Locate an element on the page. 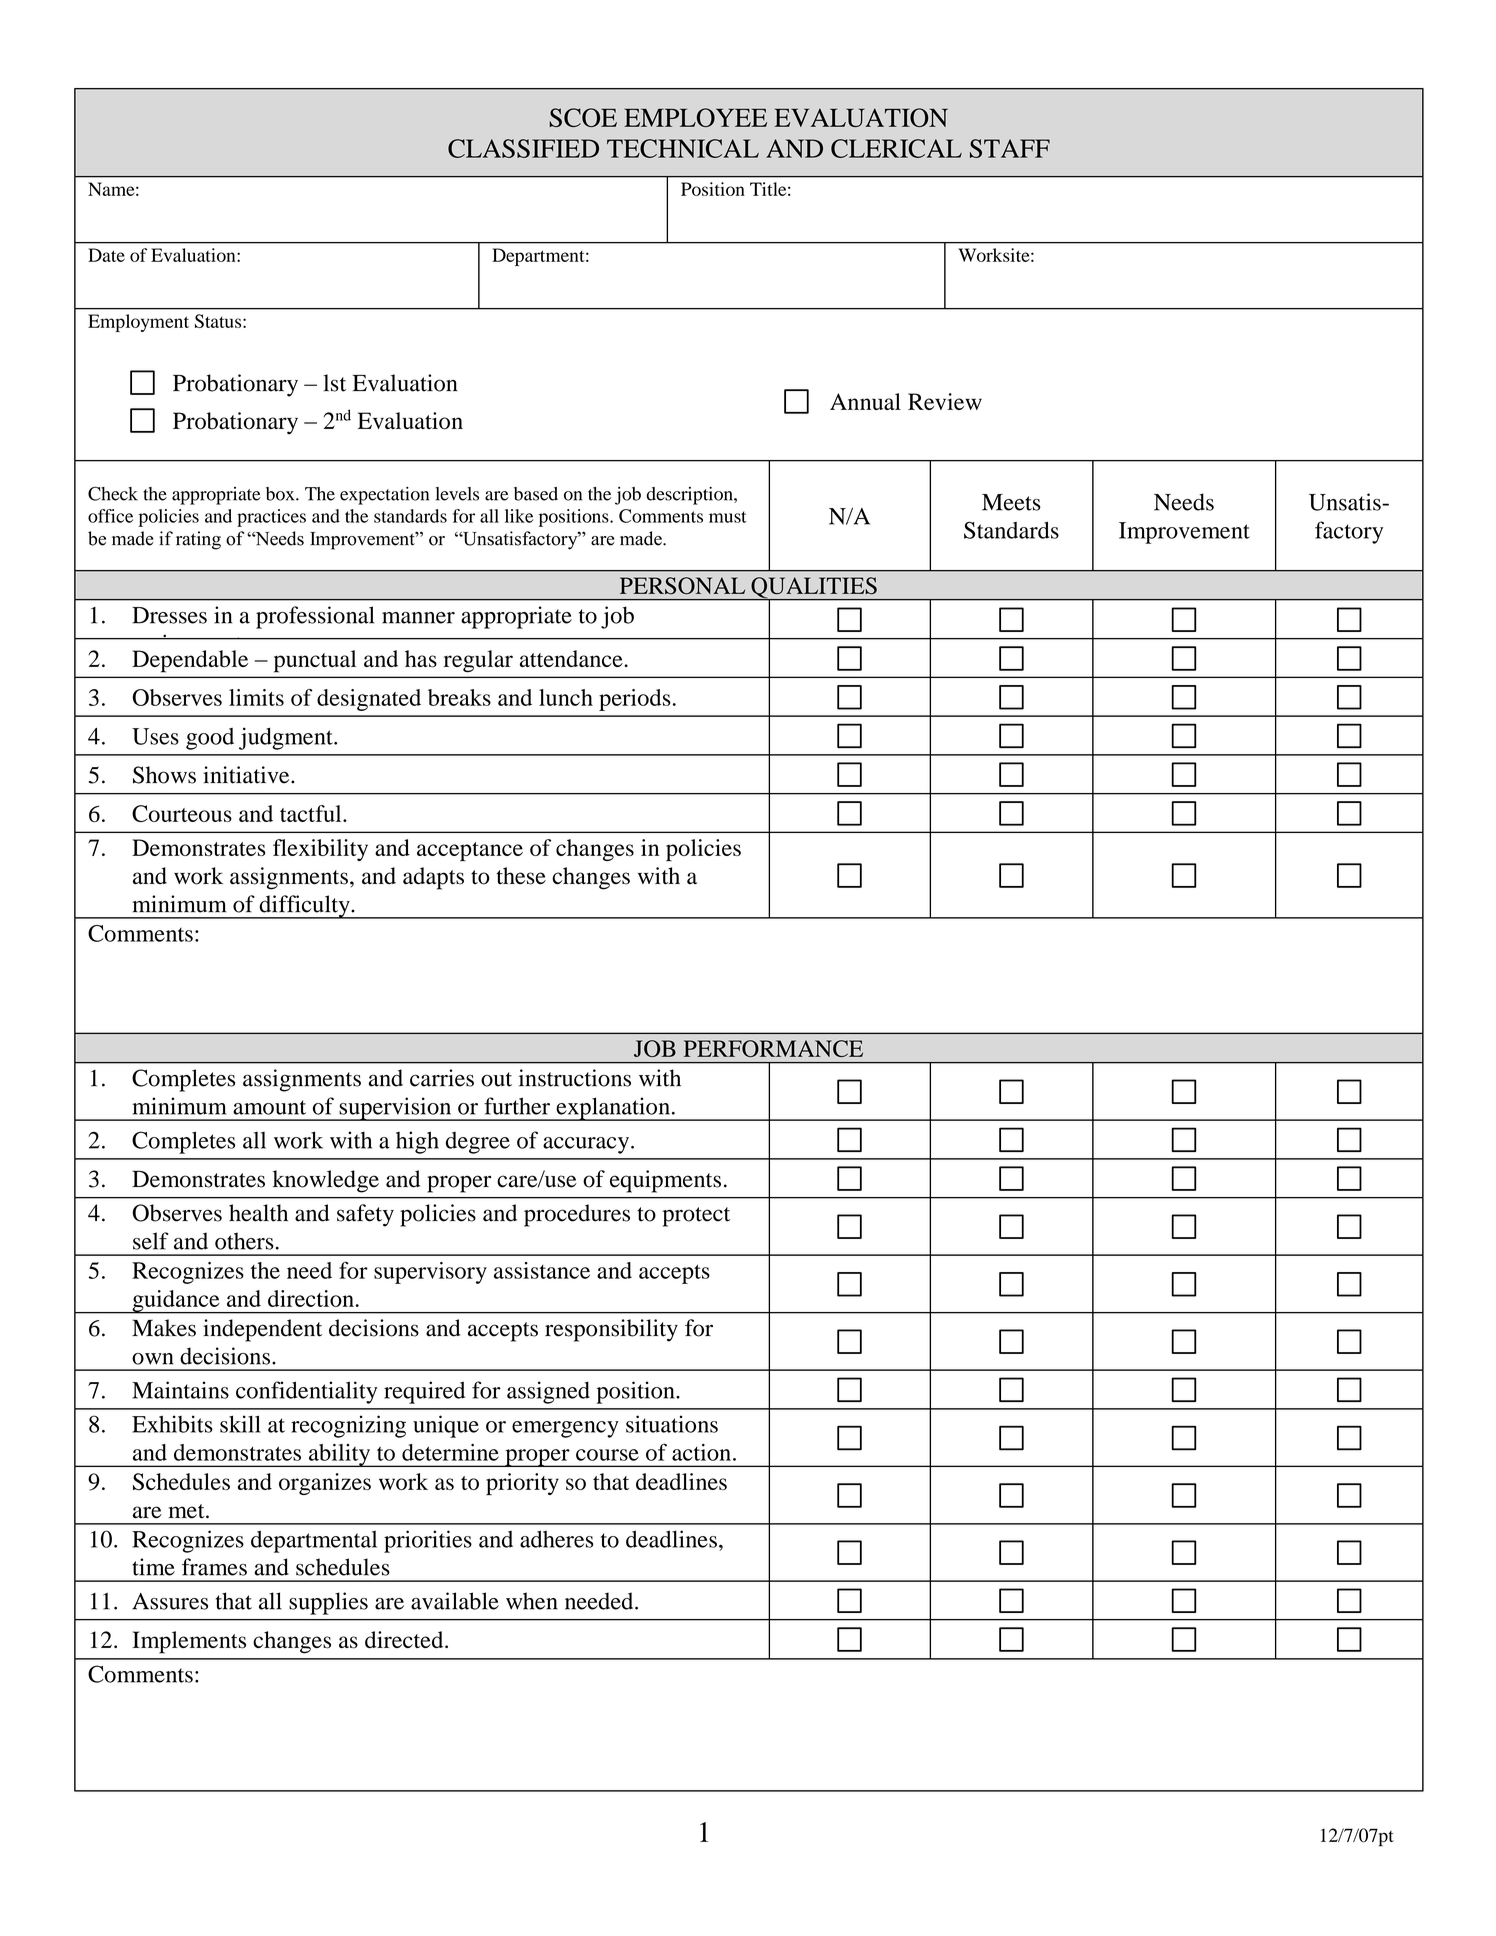 This image has height=1936, width=1496. these is located at coordinates (521, 876).
